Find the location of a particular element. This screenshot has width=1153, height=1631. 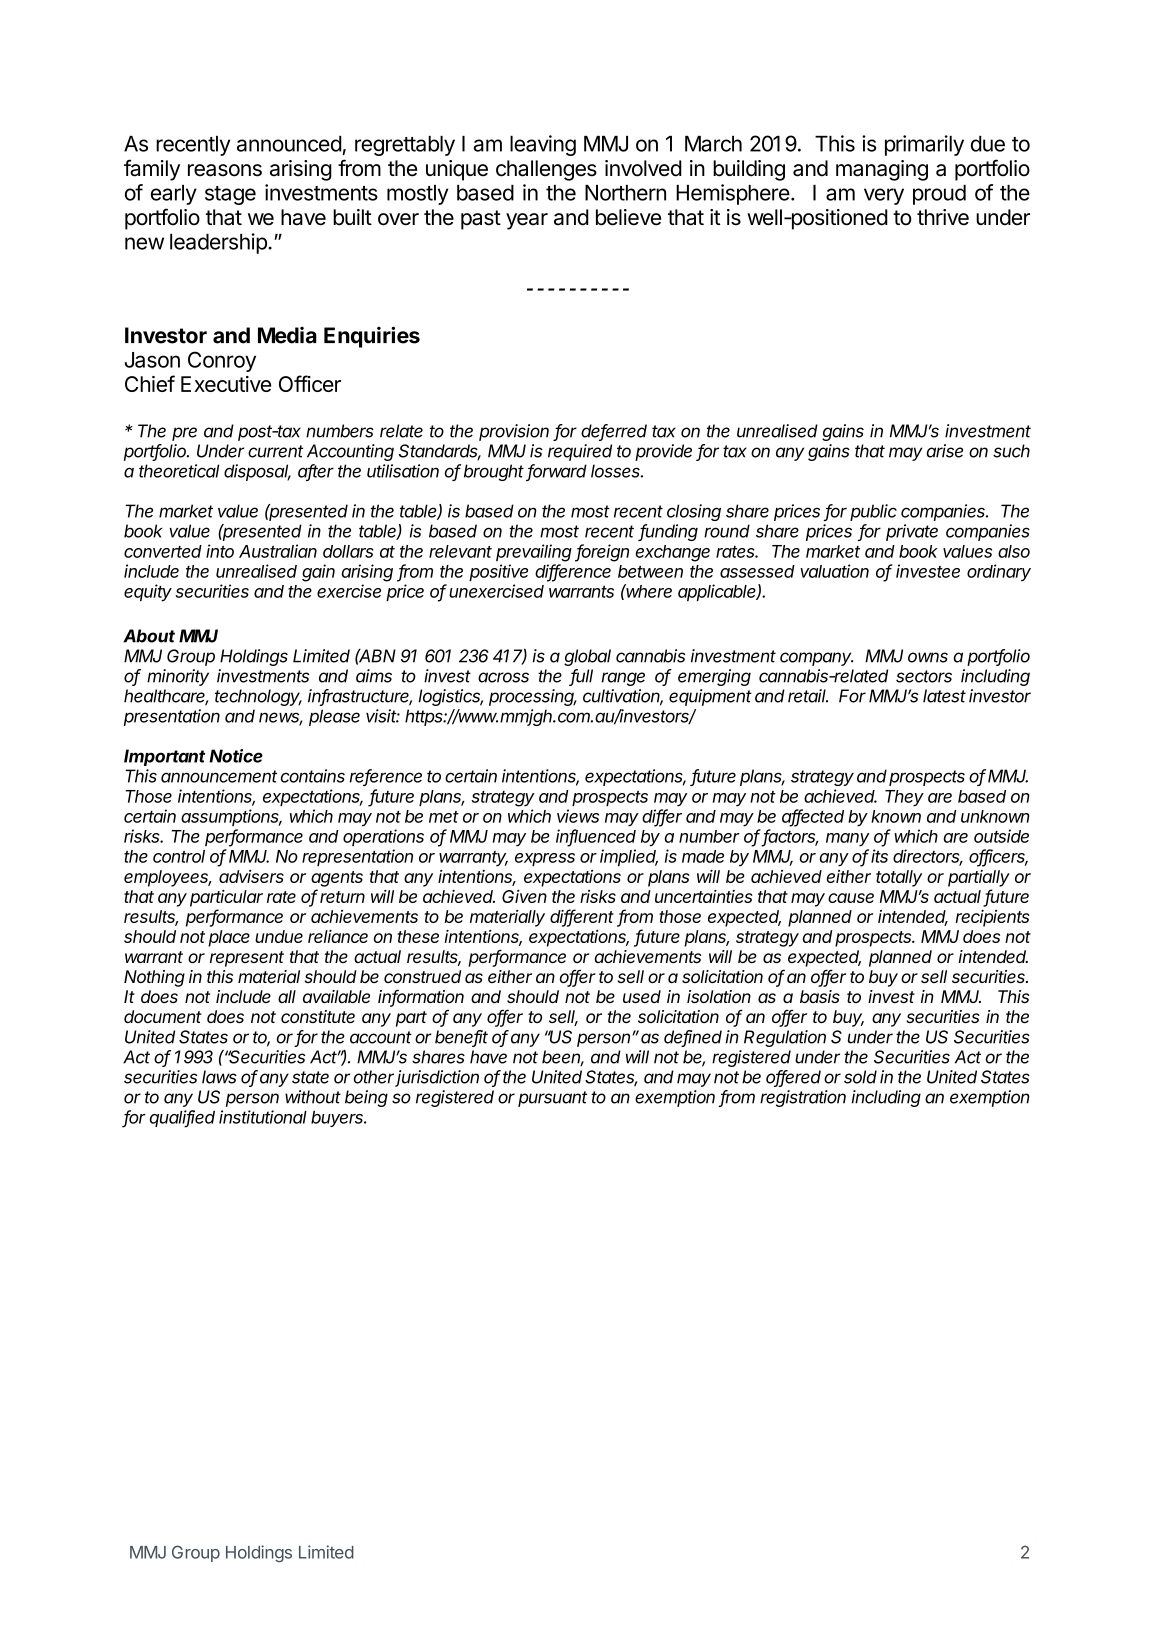

managing is located at coordinates (882, 170).
